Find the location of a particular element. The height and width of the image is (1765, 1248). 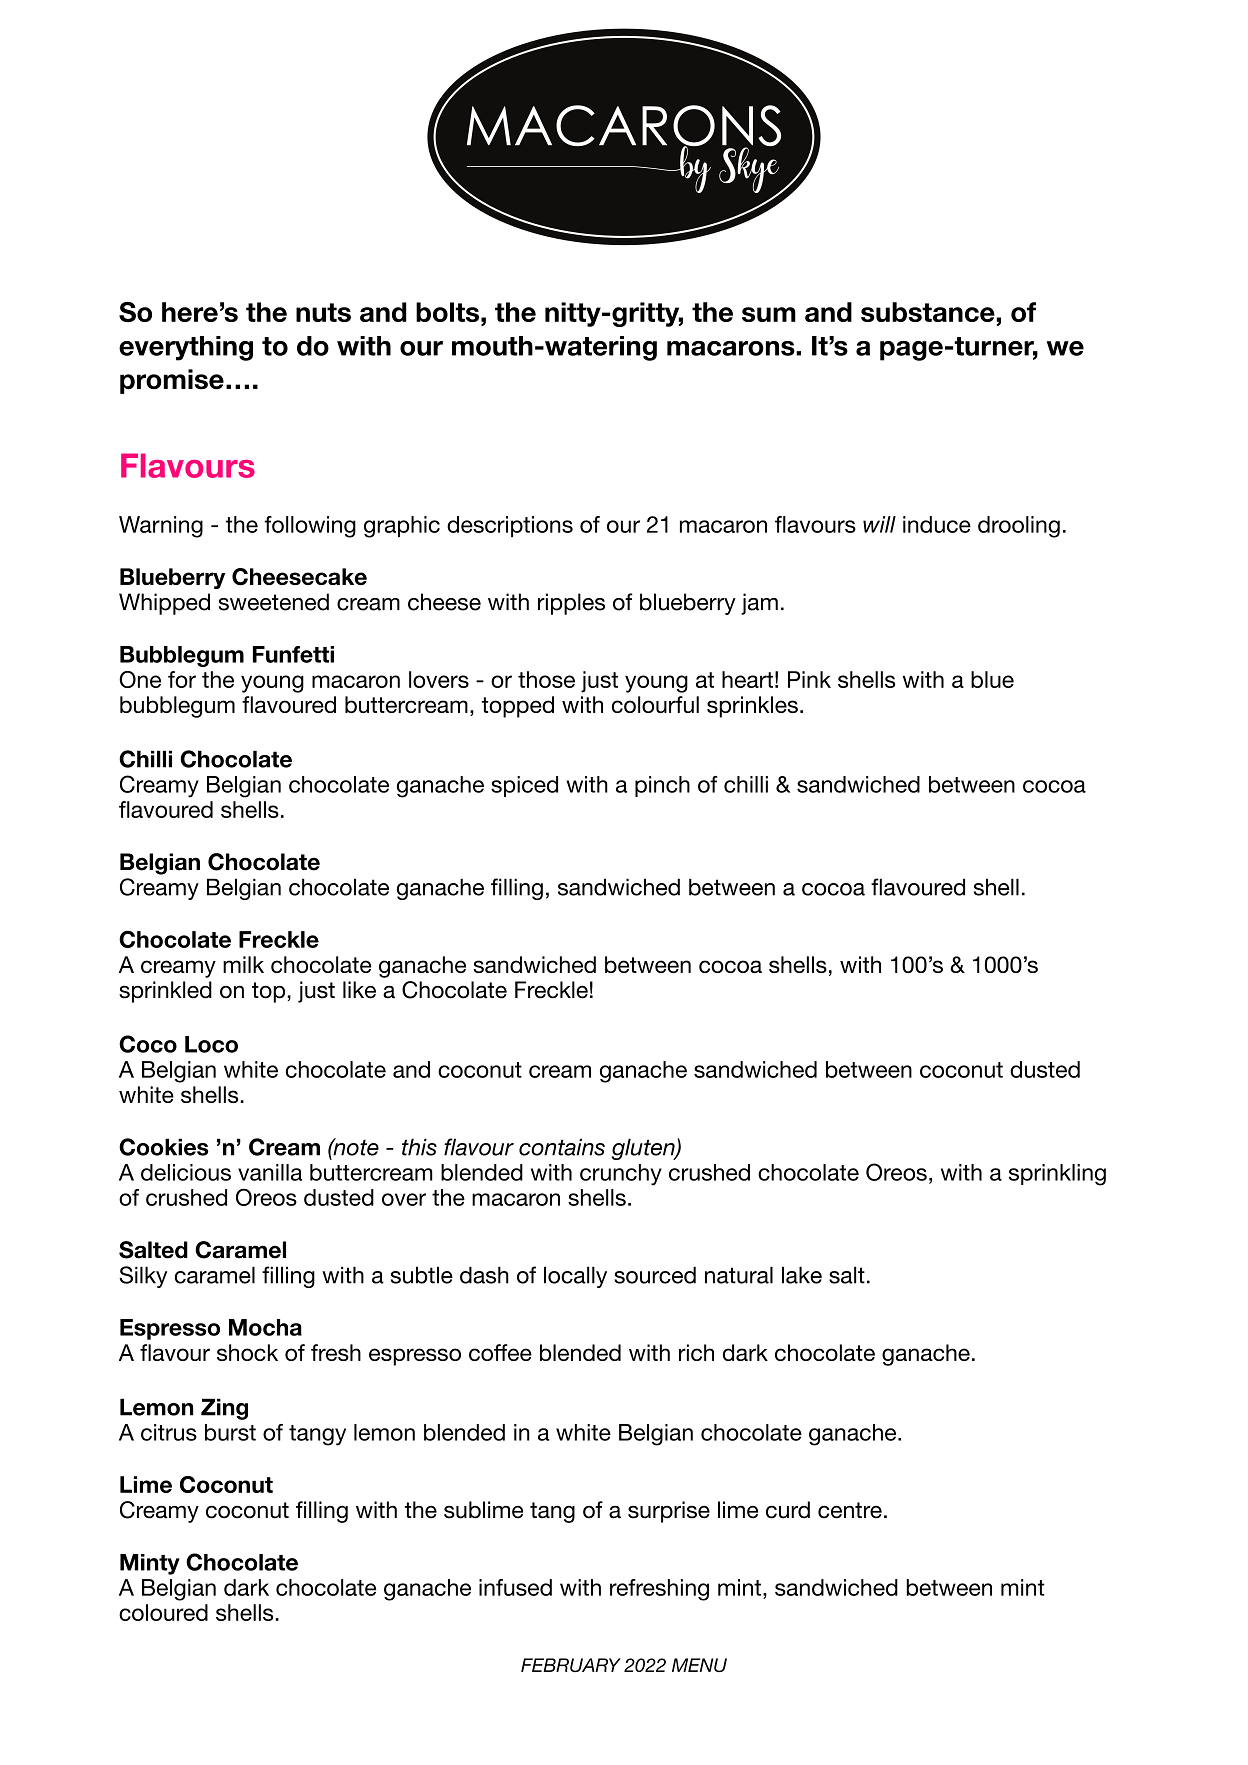

substance is located at coordinates (929, 312).
